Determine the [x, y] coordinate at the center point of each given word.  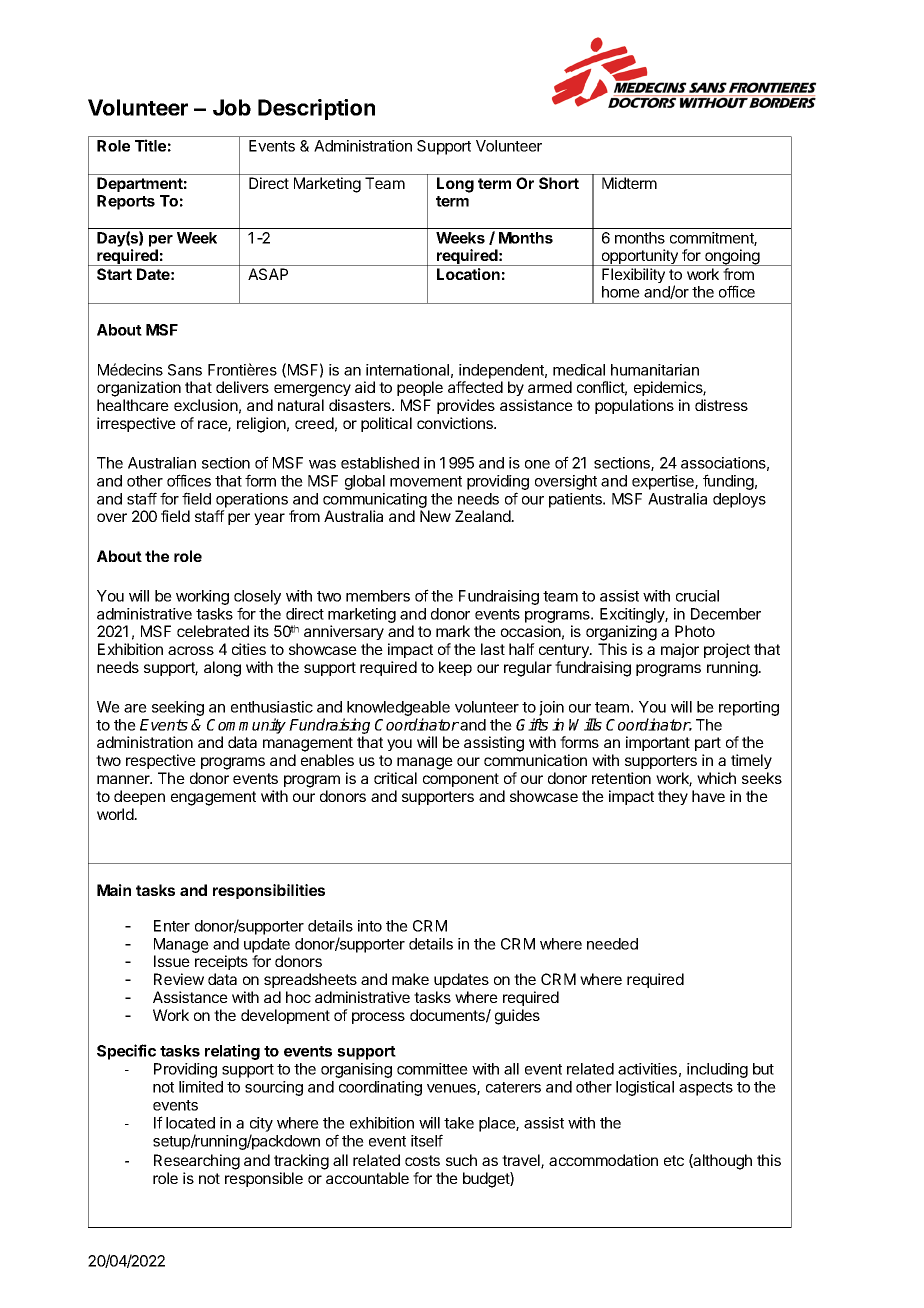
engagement [213, 798]
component [461, 780]
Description [316, 109]
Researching [197, 1162]
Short [559, 183]
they [673, 797]
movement [426, 481]
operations [252, 500]
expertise [664, 482]
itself [427, 1140]
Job [232, 107]
